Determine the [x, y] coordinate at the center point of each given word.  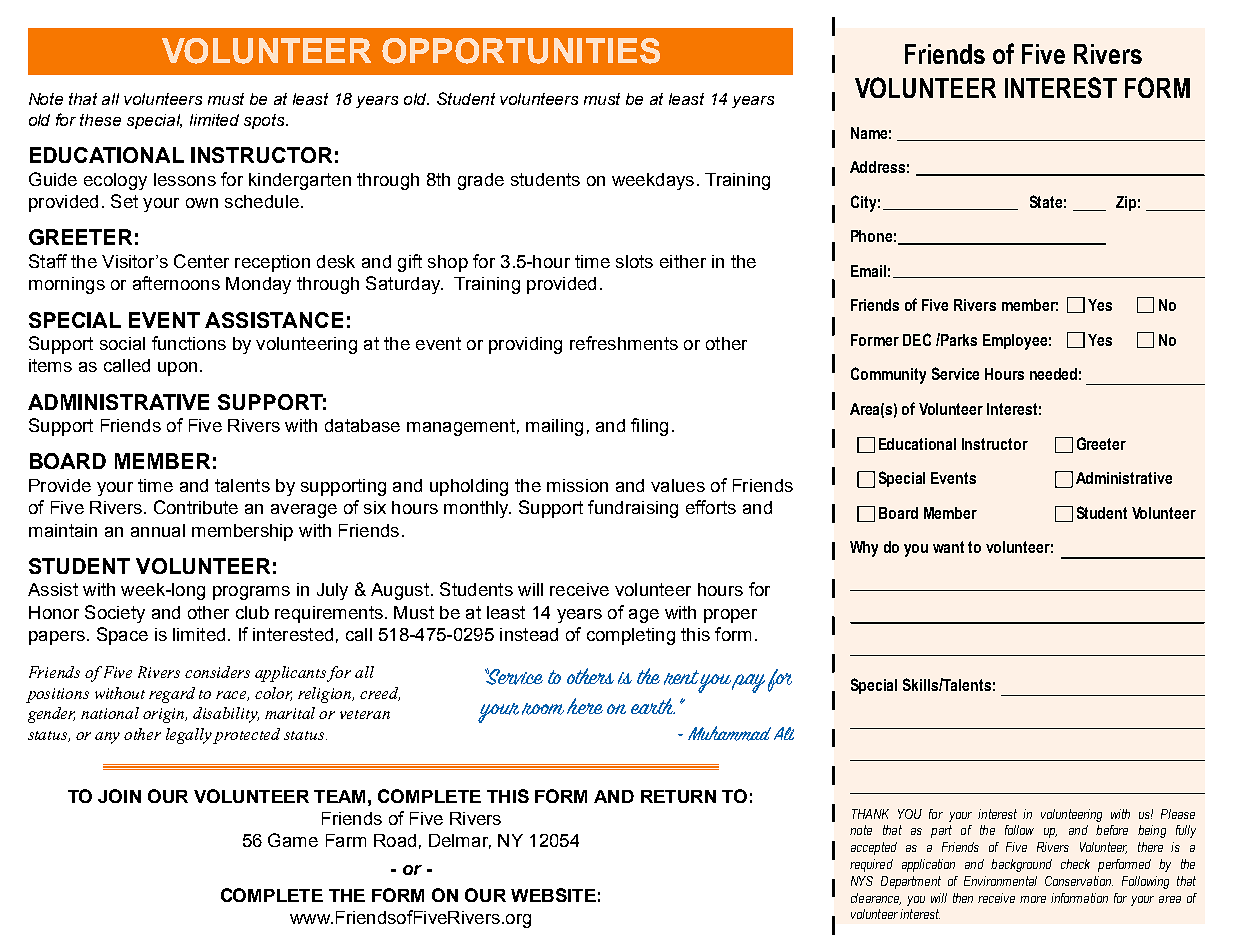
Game [293, 840]
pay [748, 683]
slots [634, 261]
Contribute [196, 507]
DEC [917, 339]
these [100, 120]
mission [577, 485]
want [948, 547]
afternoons [176, 283]
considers [217, 672]
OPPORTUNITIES [521, 51]
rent [681, 677]
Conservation [1079, 881]
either [683, 261]
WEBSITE [553, 895]
